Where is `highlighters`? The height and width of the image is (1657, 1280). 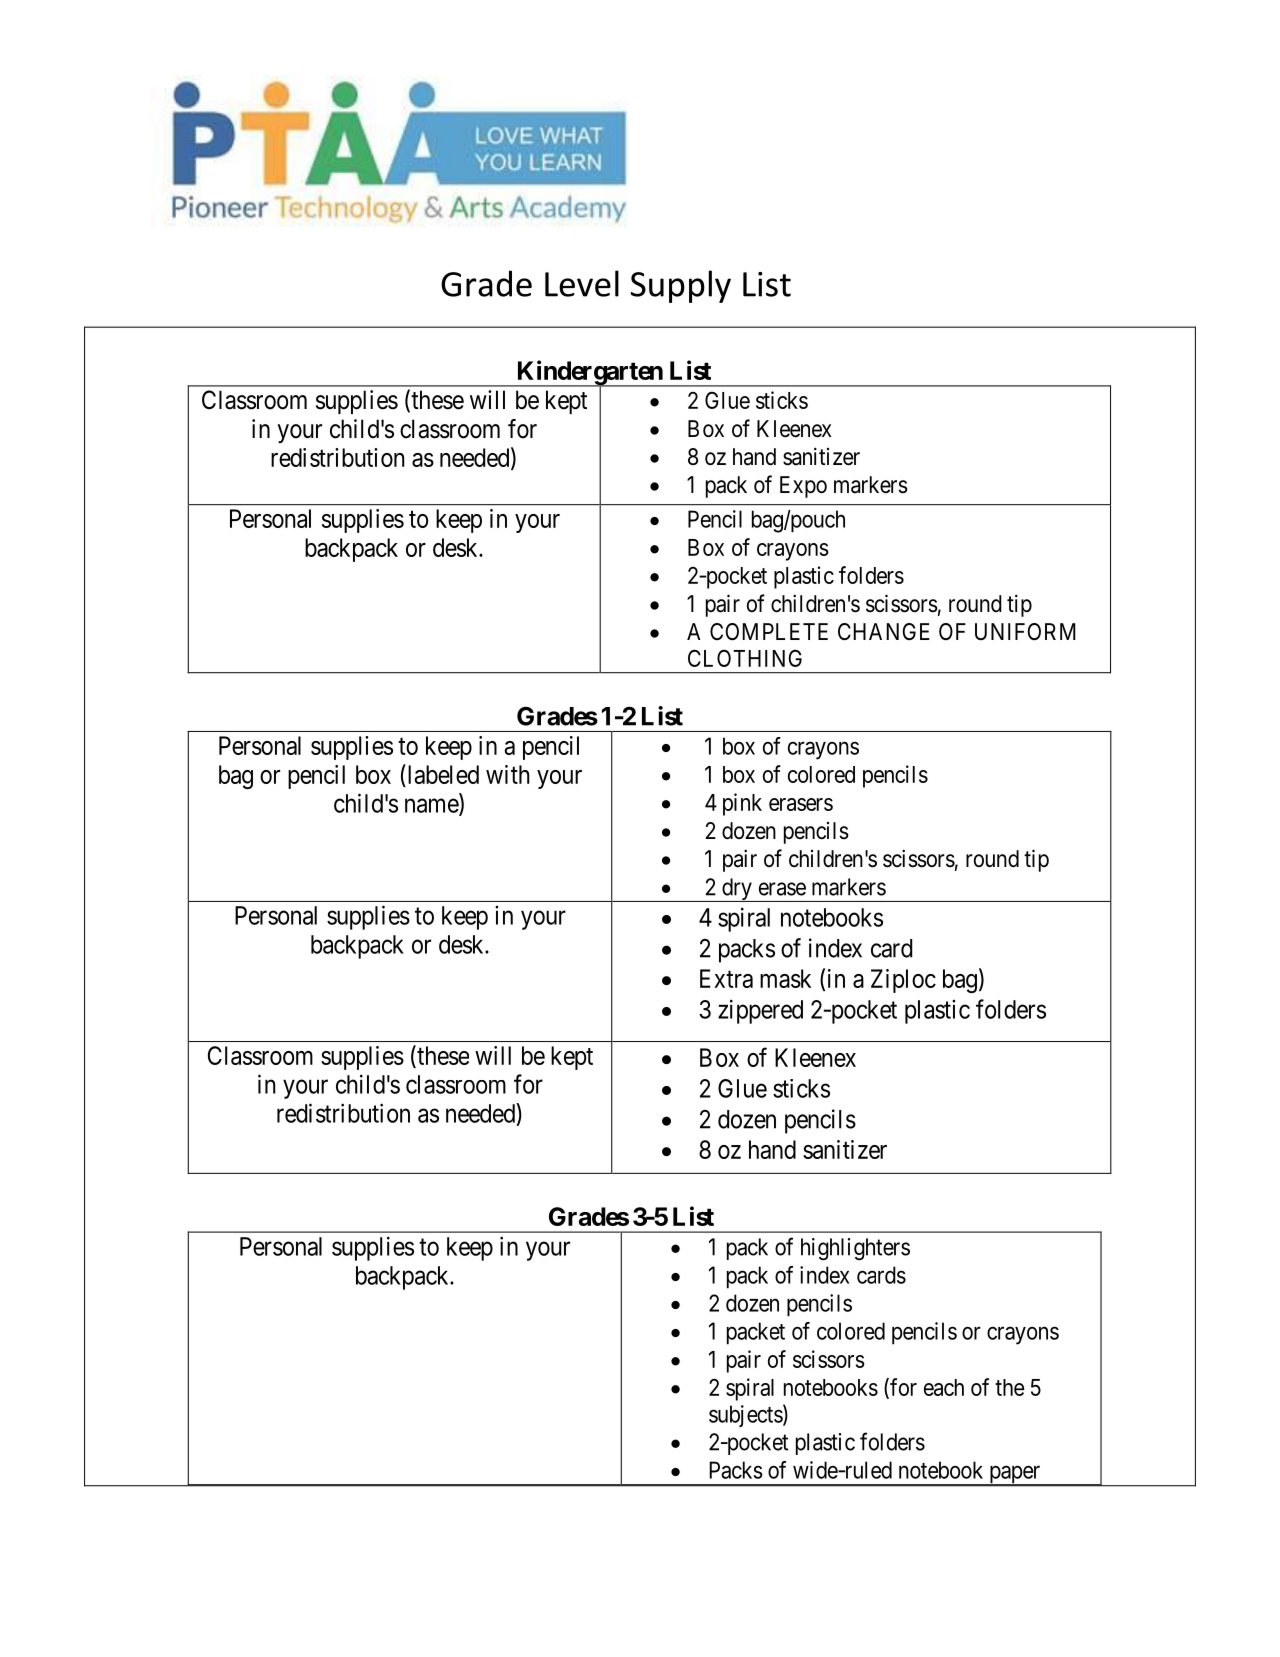 highlighters is located at coordinates (855, 1249).
